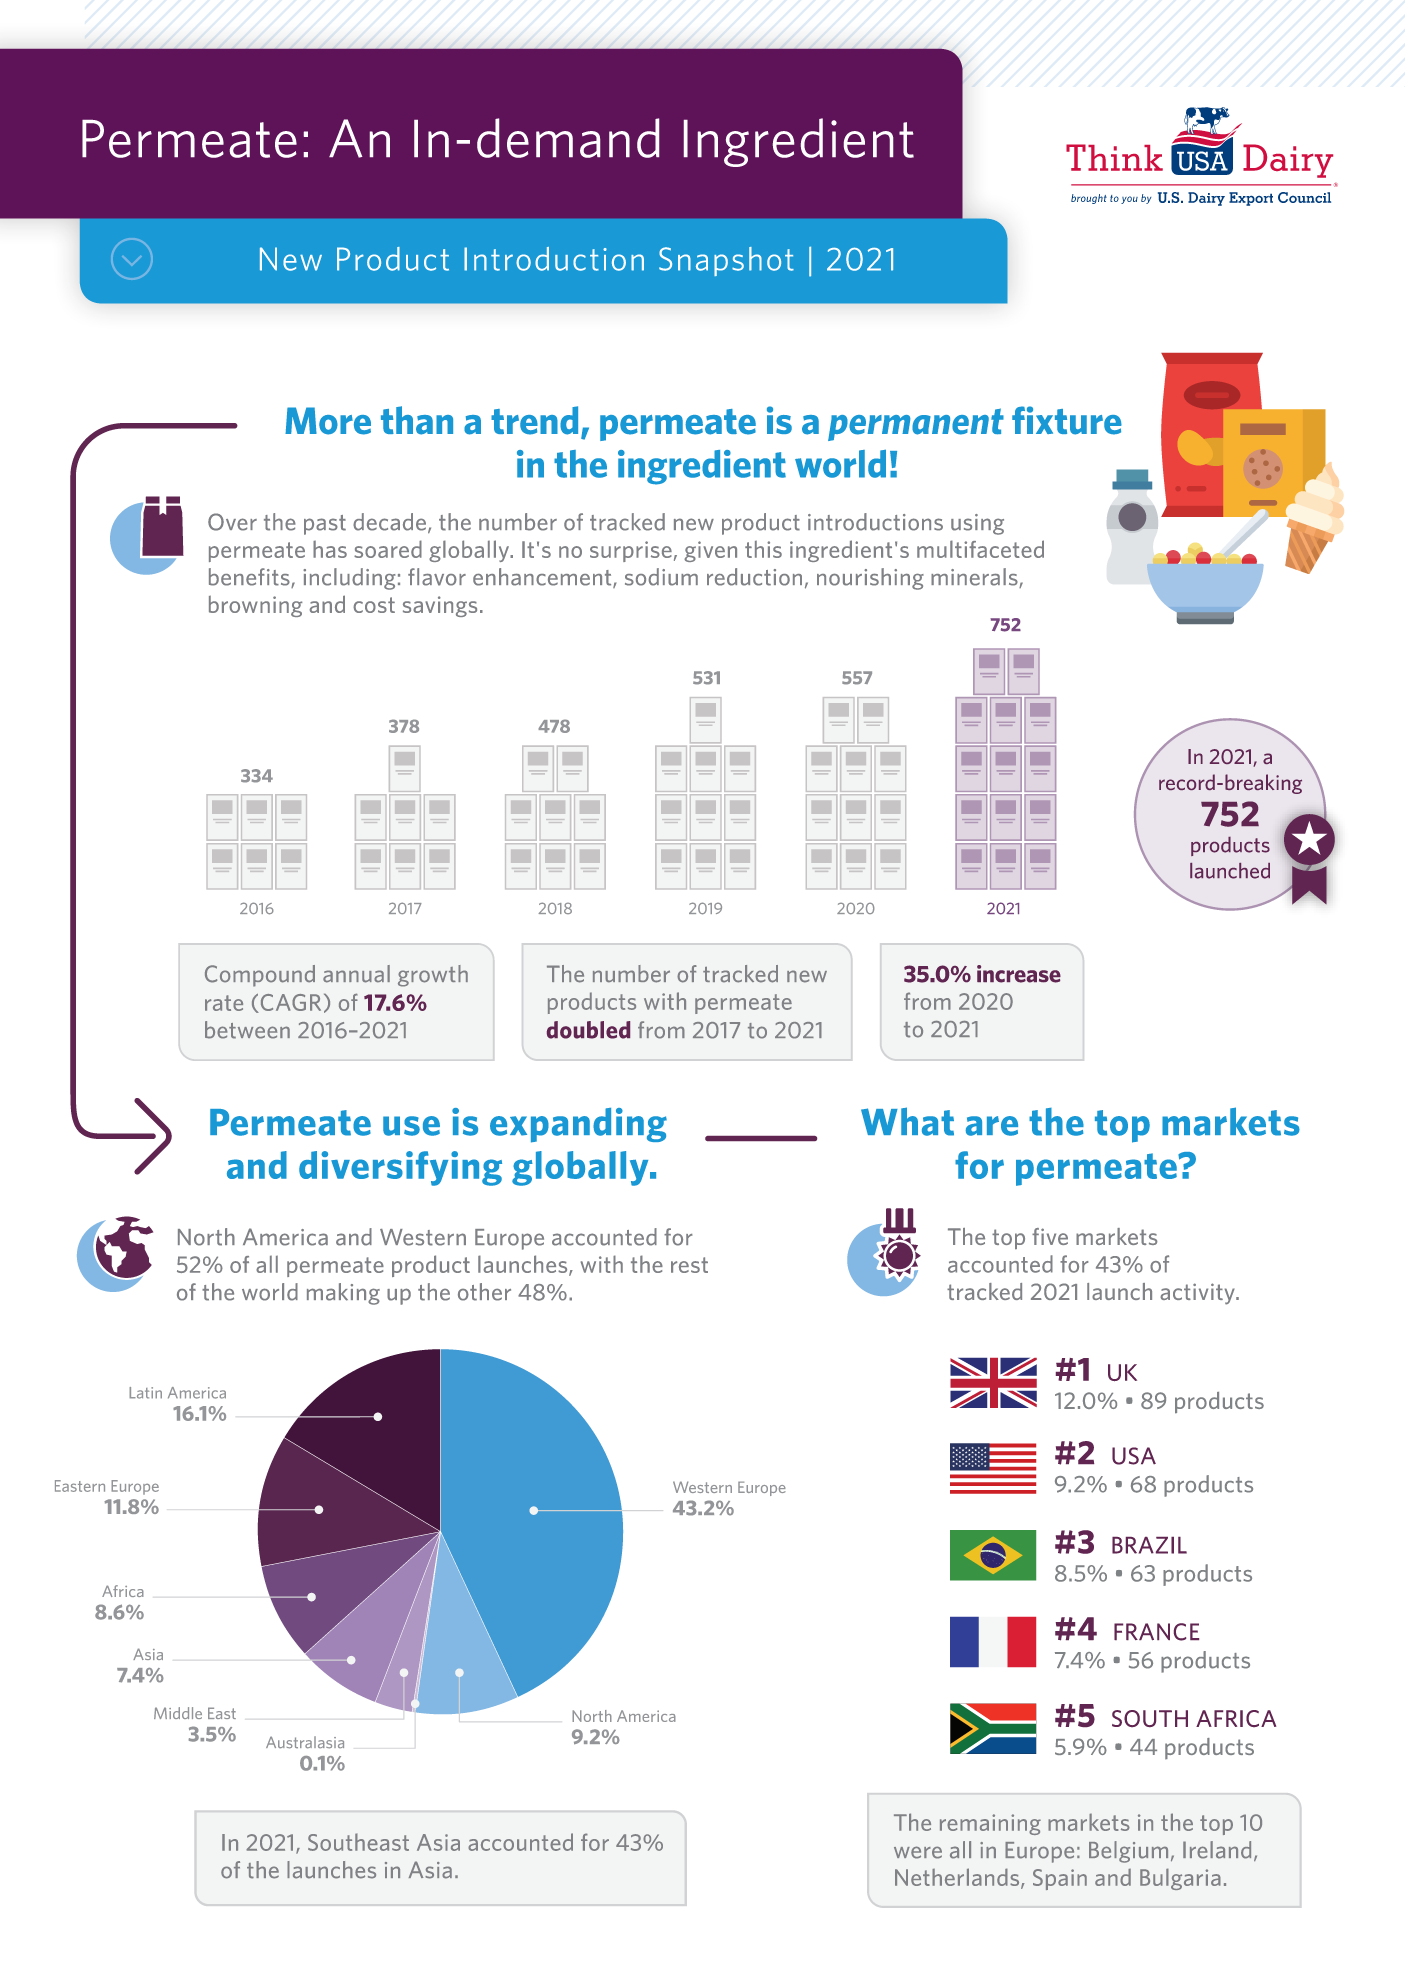 This screenshot has height=1987, width=1405. What do you see at coordinates (1198, 1294) in the screenshot?
I see `activity` at bounding box center [1198, 1294].
